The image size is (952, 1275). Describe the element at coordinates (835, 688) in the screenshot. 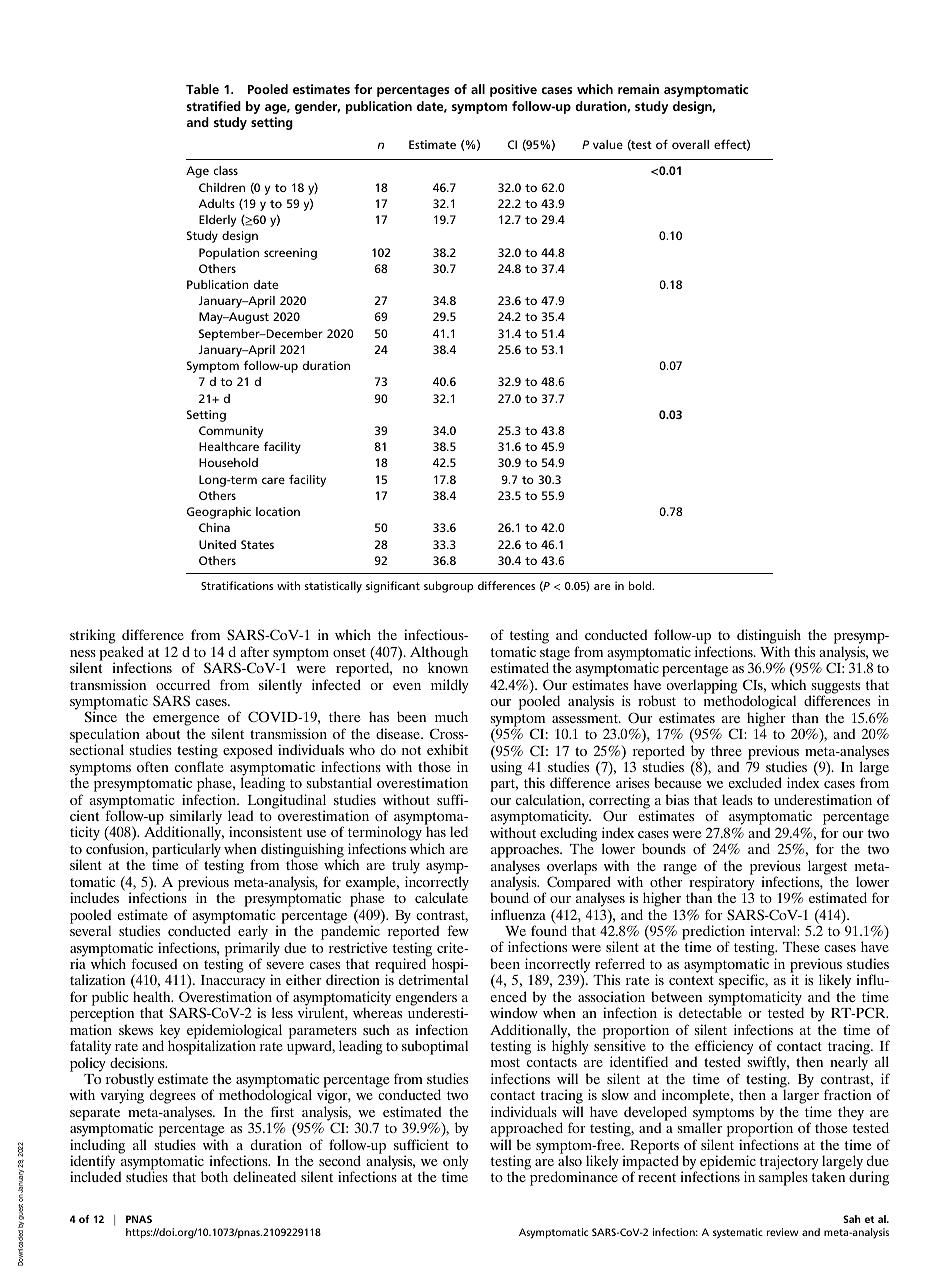

I see `suggests` at that location.
